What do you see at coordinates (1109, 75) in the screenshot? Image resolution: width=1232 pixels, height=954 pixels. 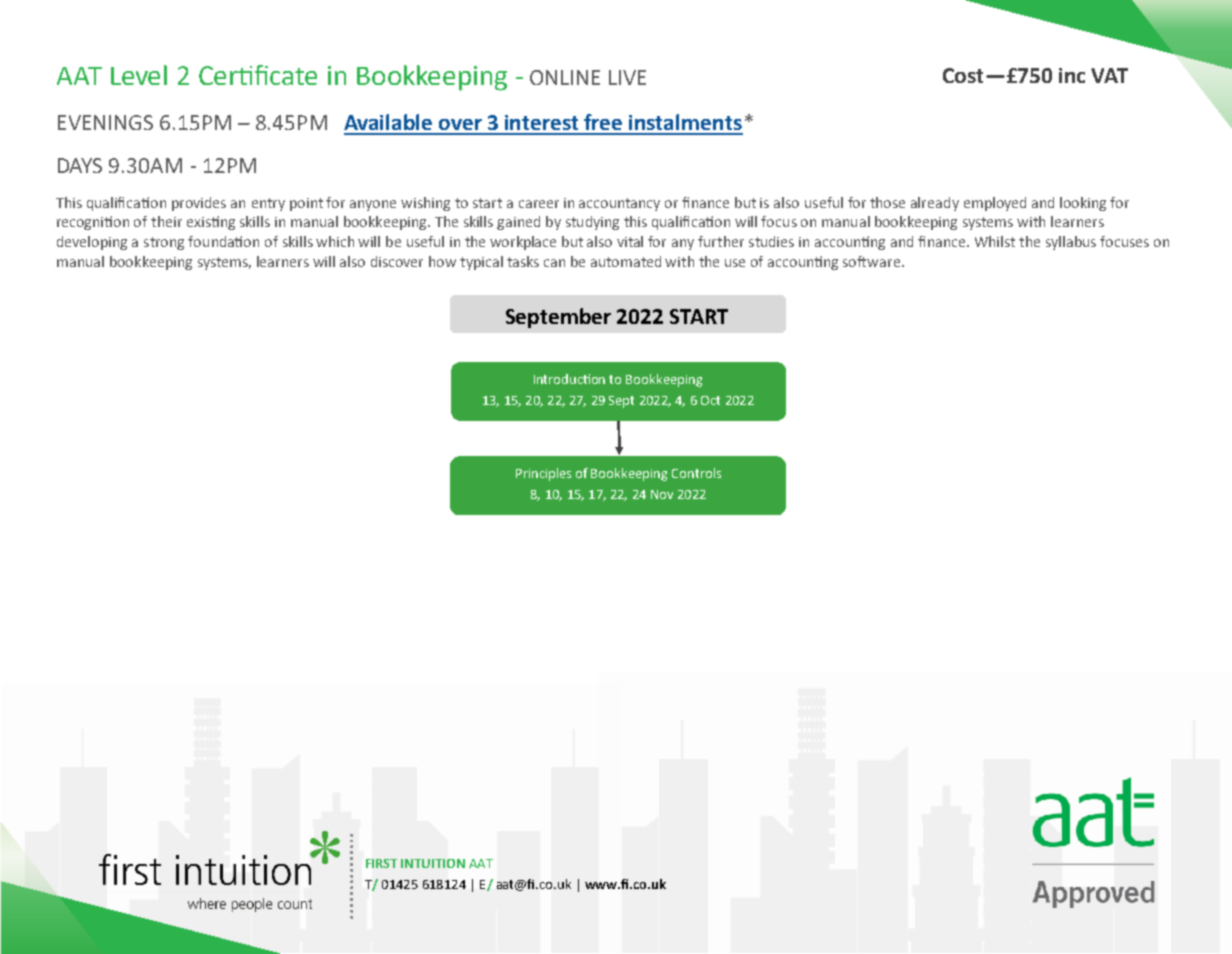 I see `VAT` at bounding box center [1109, 75].
